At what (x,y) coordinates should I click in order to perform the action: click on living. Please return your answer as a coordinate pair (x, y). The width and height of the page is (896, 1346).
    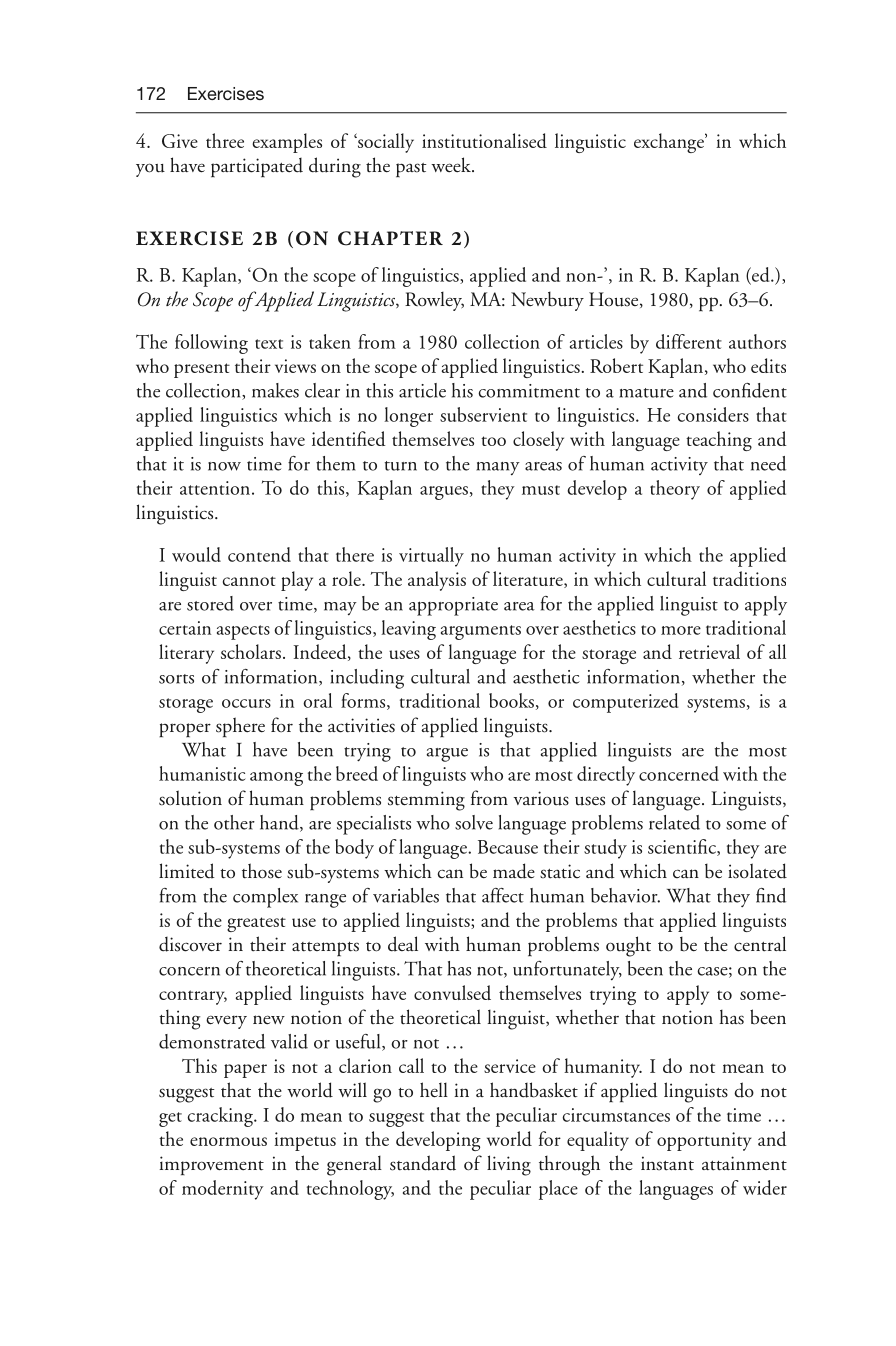
    Looking at the image, I should click on (509, 1165).
